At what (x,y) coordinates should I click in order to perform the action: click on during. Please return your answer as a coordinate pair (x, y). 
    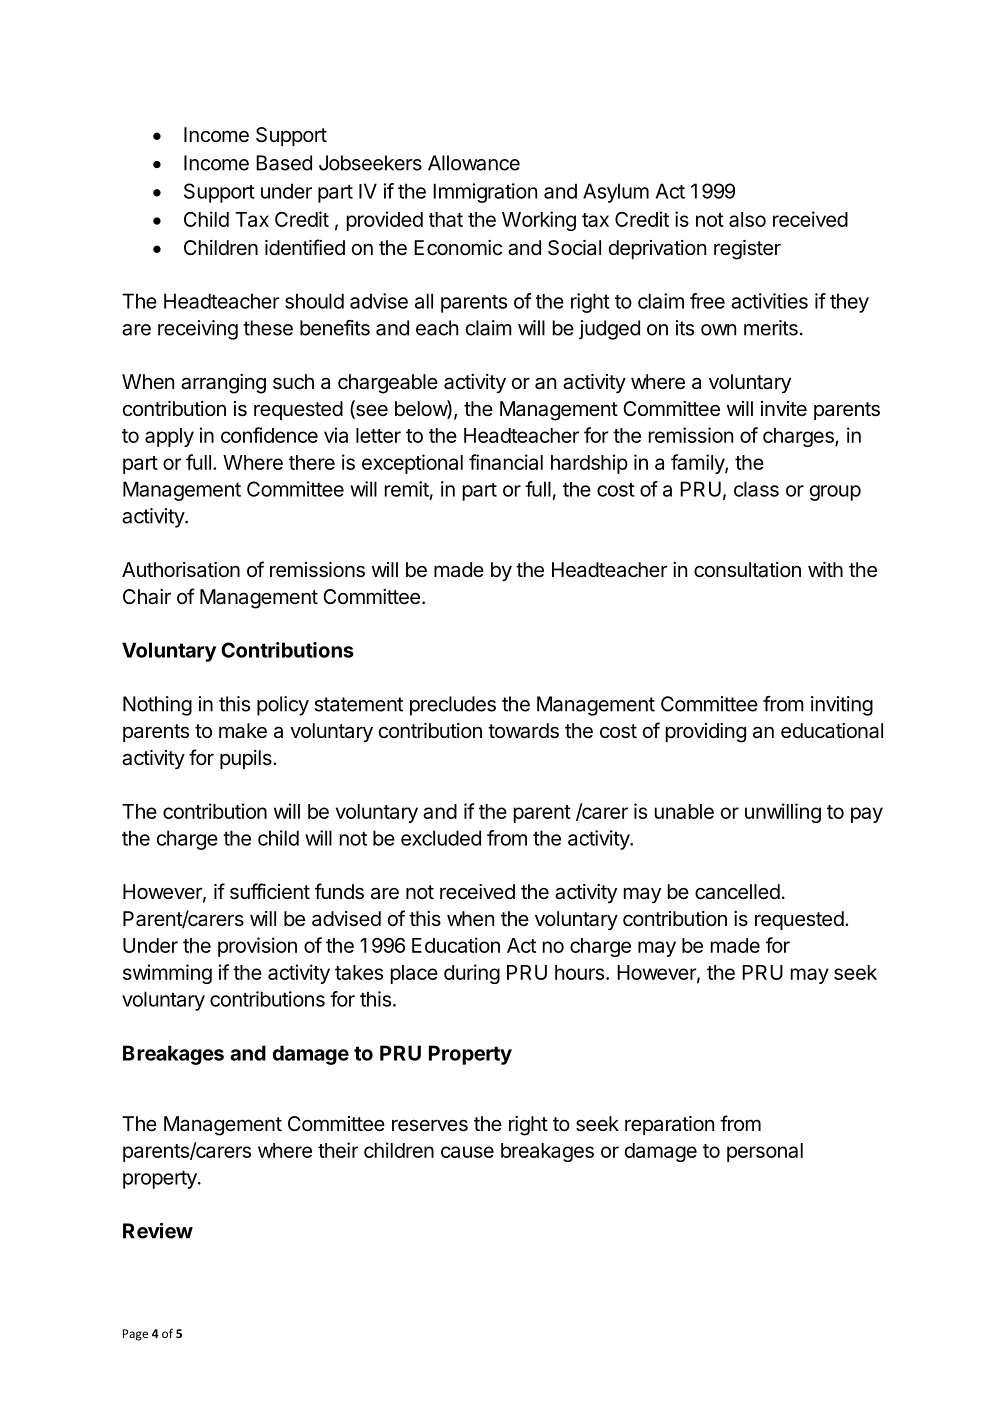
    Looking at the image, I should click on (472, 974).
